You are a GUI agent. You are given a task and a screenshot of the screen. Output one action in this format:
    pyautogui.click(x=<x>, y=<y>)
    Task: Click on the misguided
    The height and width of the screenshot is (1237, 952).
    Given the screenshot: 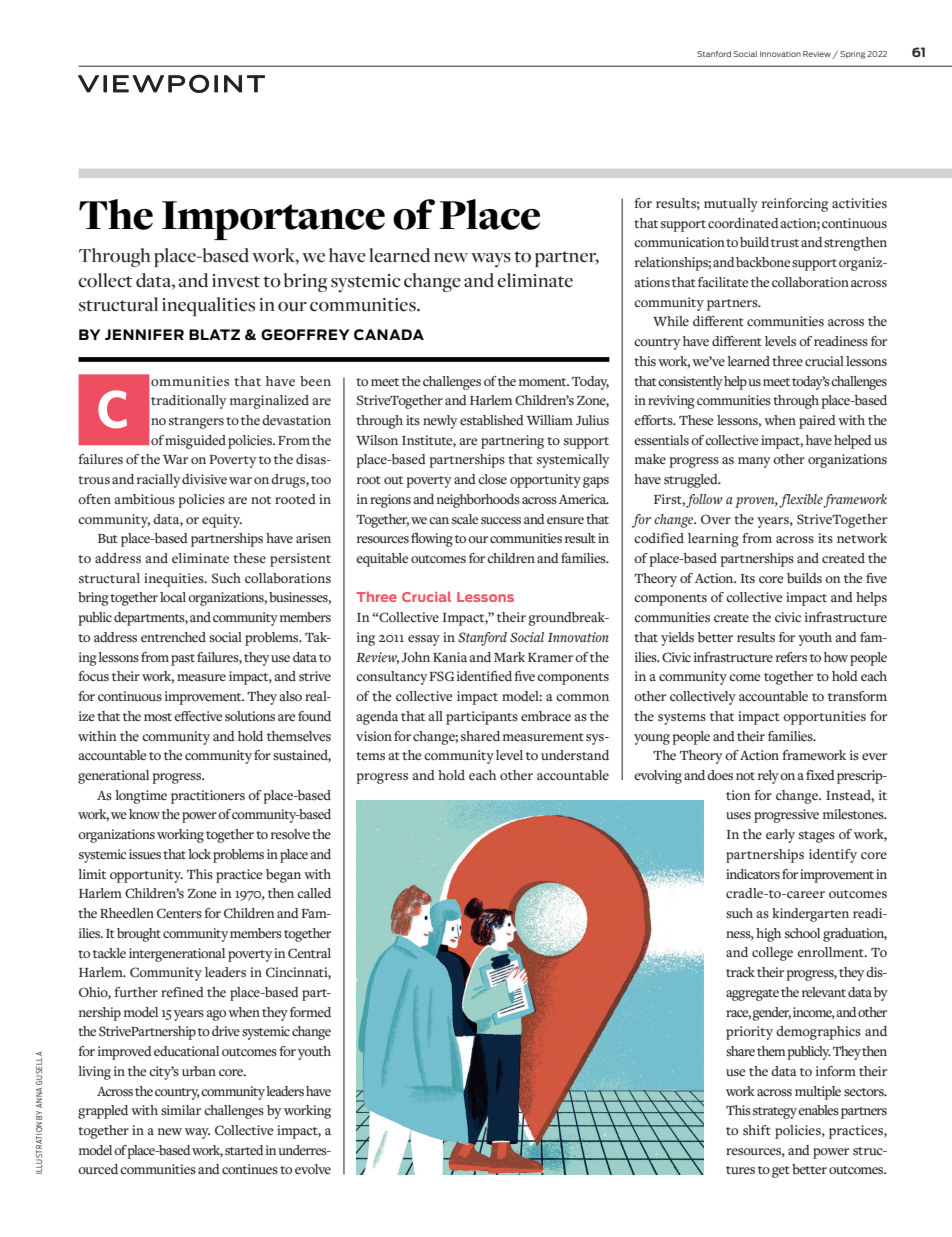 What is the action you would take?
    pyautogui.click(x=195, y=442)
